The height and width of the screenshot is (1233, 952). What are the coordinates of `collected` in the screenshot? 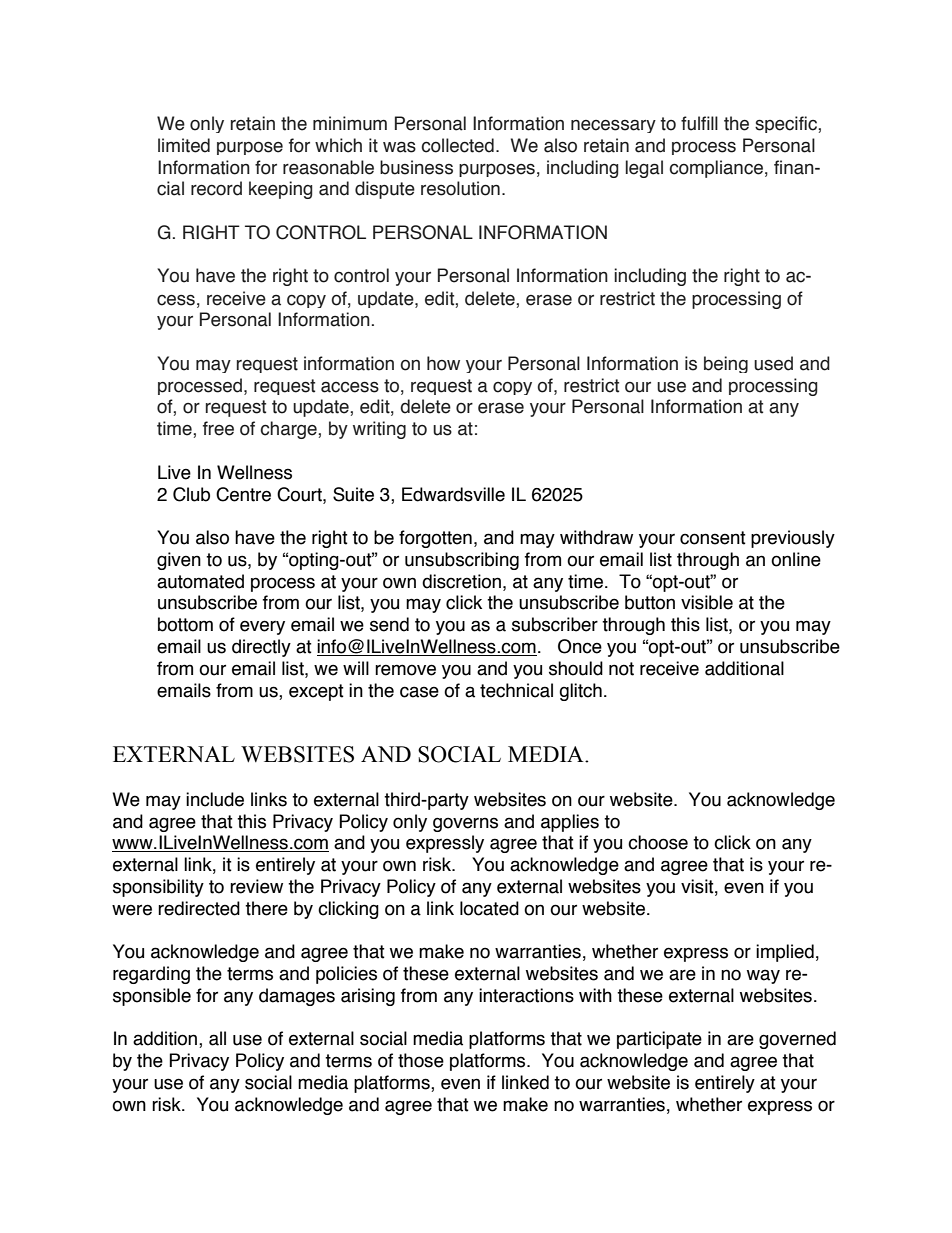 It's located at (457, 145).
